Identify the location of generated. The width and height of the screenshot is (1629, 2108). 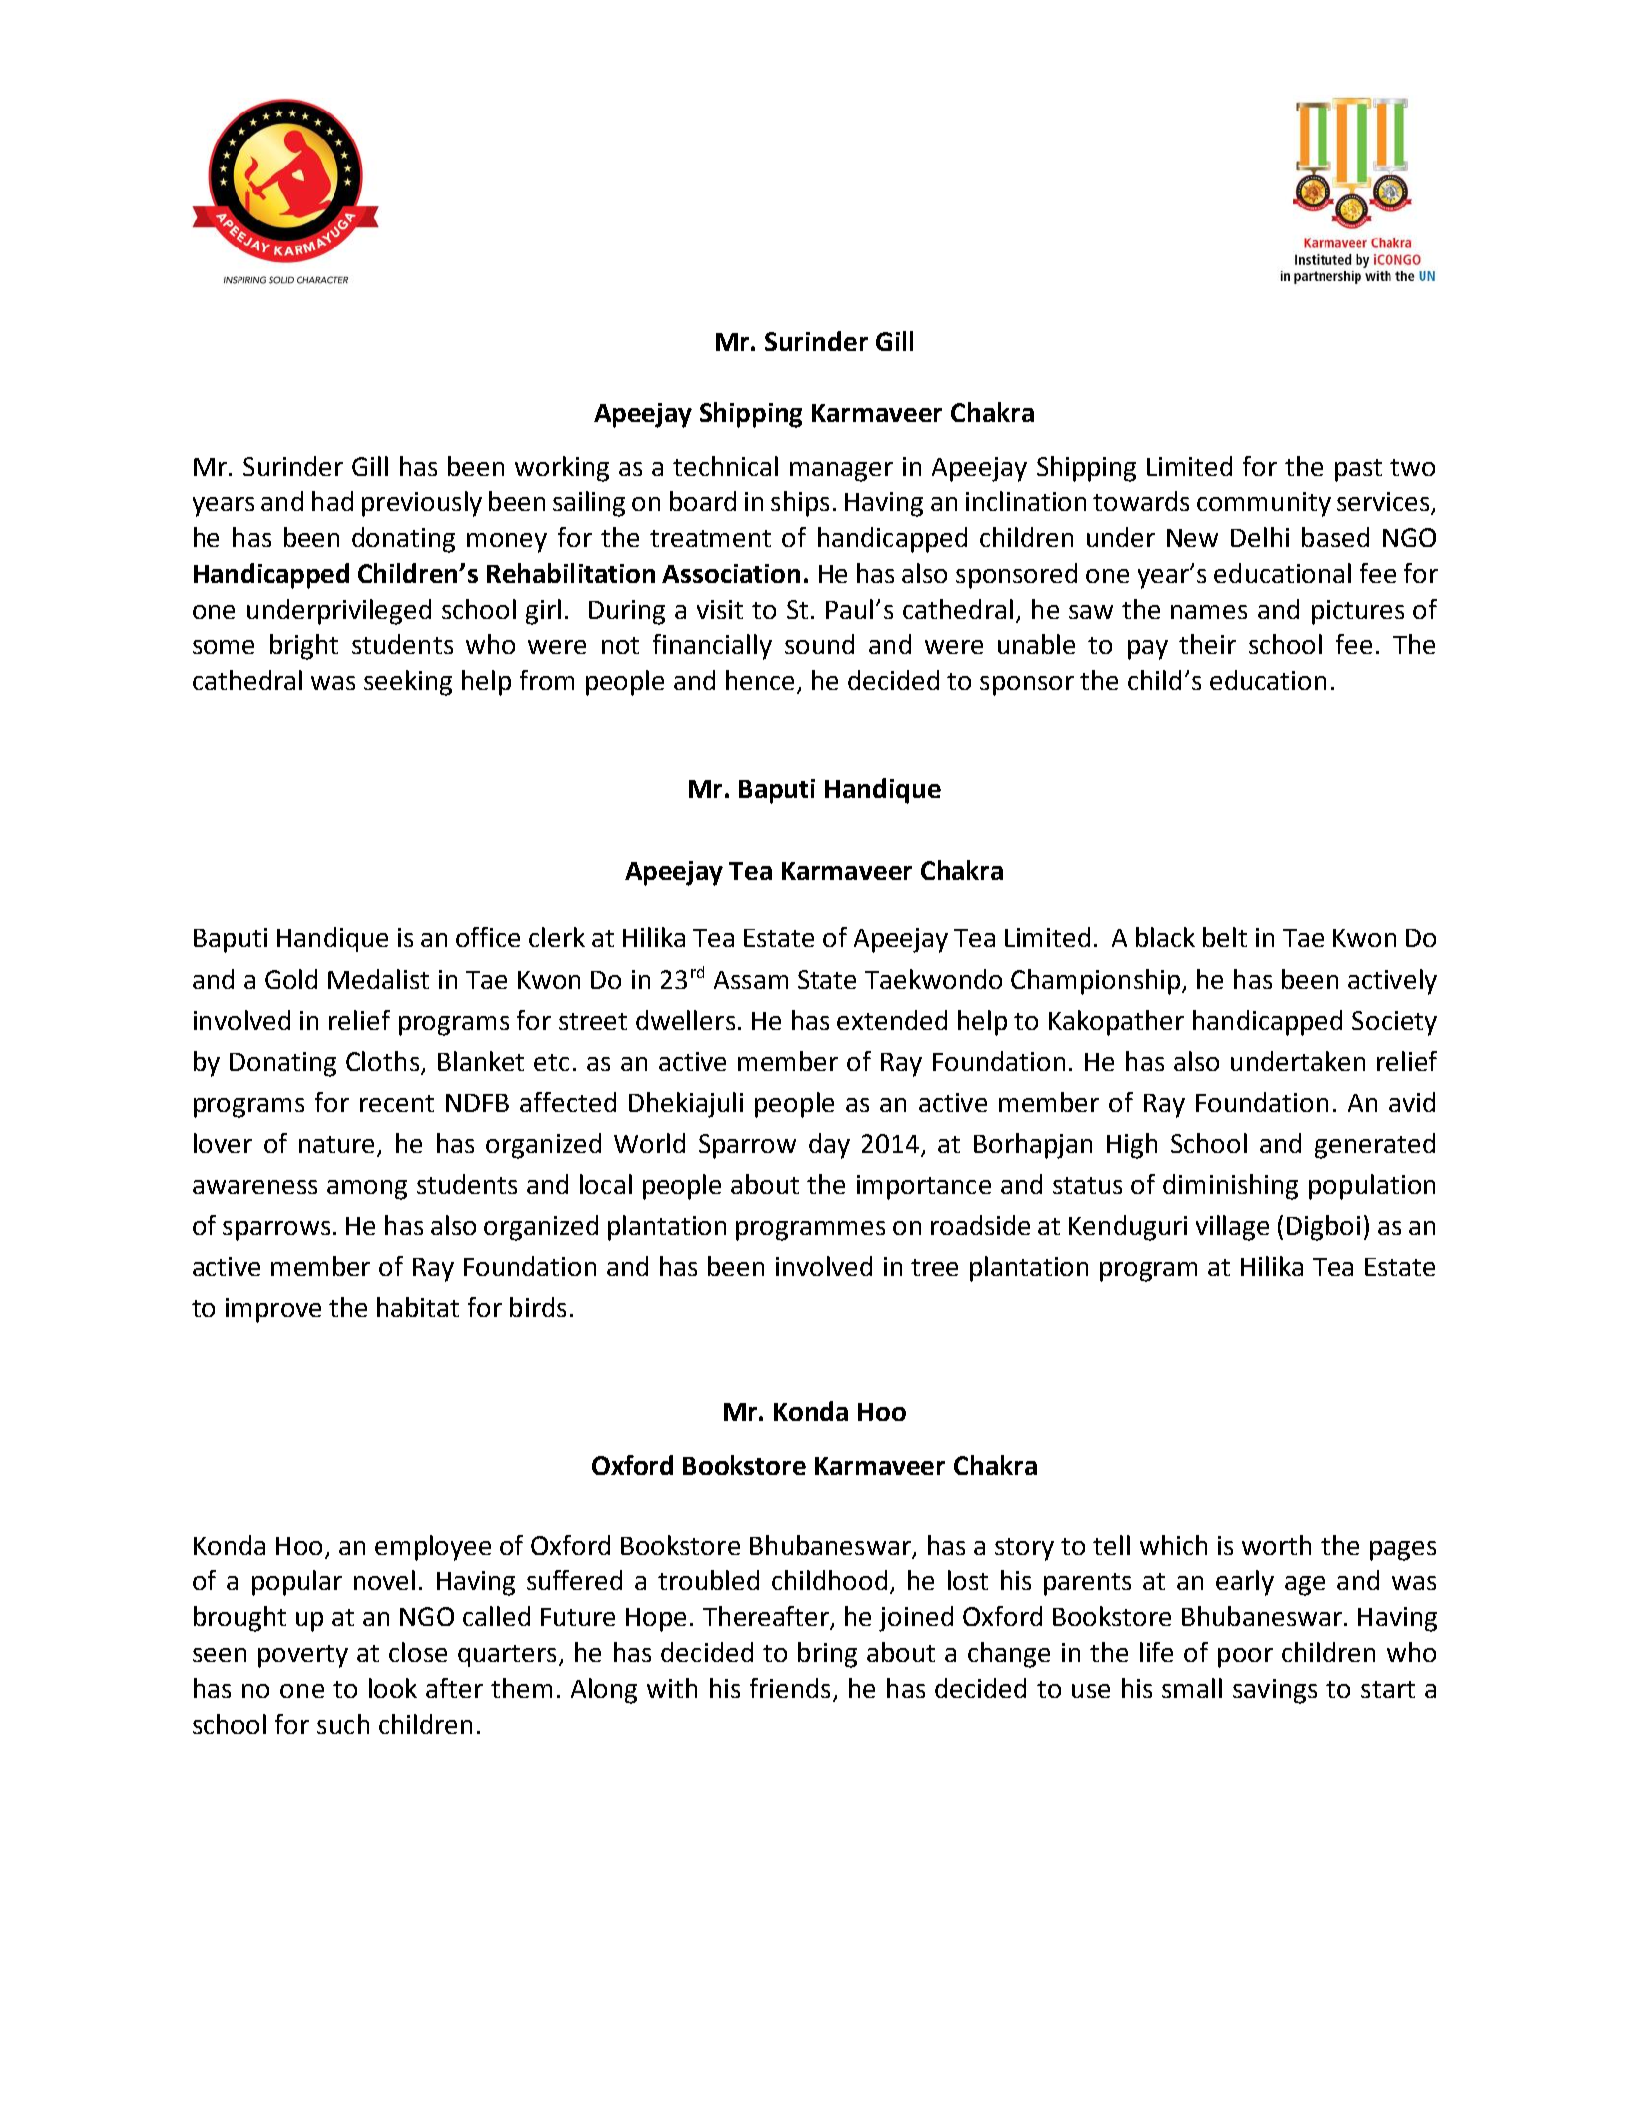
(1375, 1146).
